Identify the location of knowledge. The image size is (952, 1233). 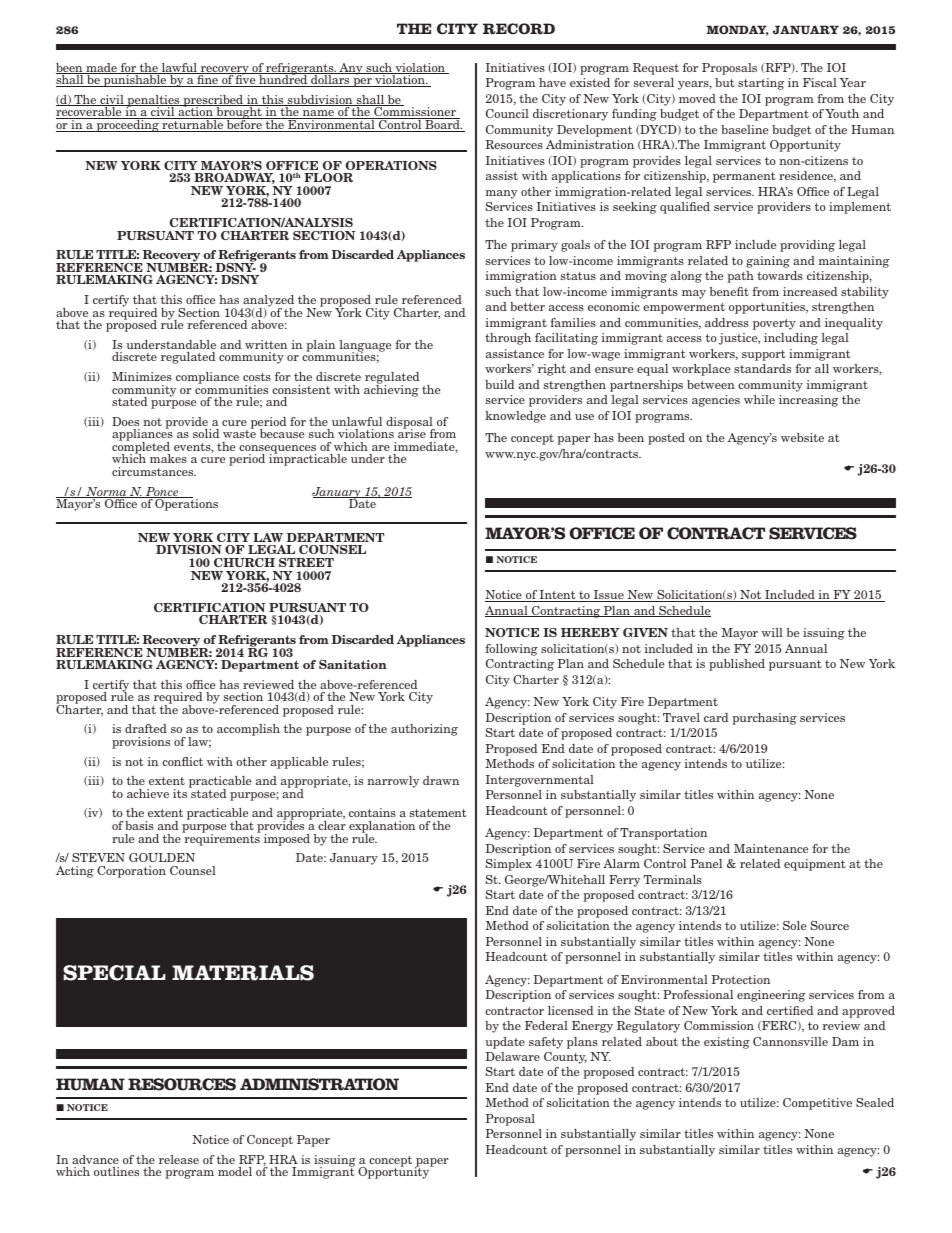
(515, 417).
